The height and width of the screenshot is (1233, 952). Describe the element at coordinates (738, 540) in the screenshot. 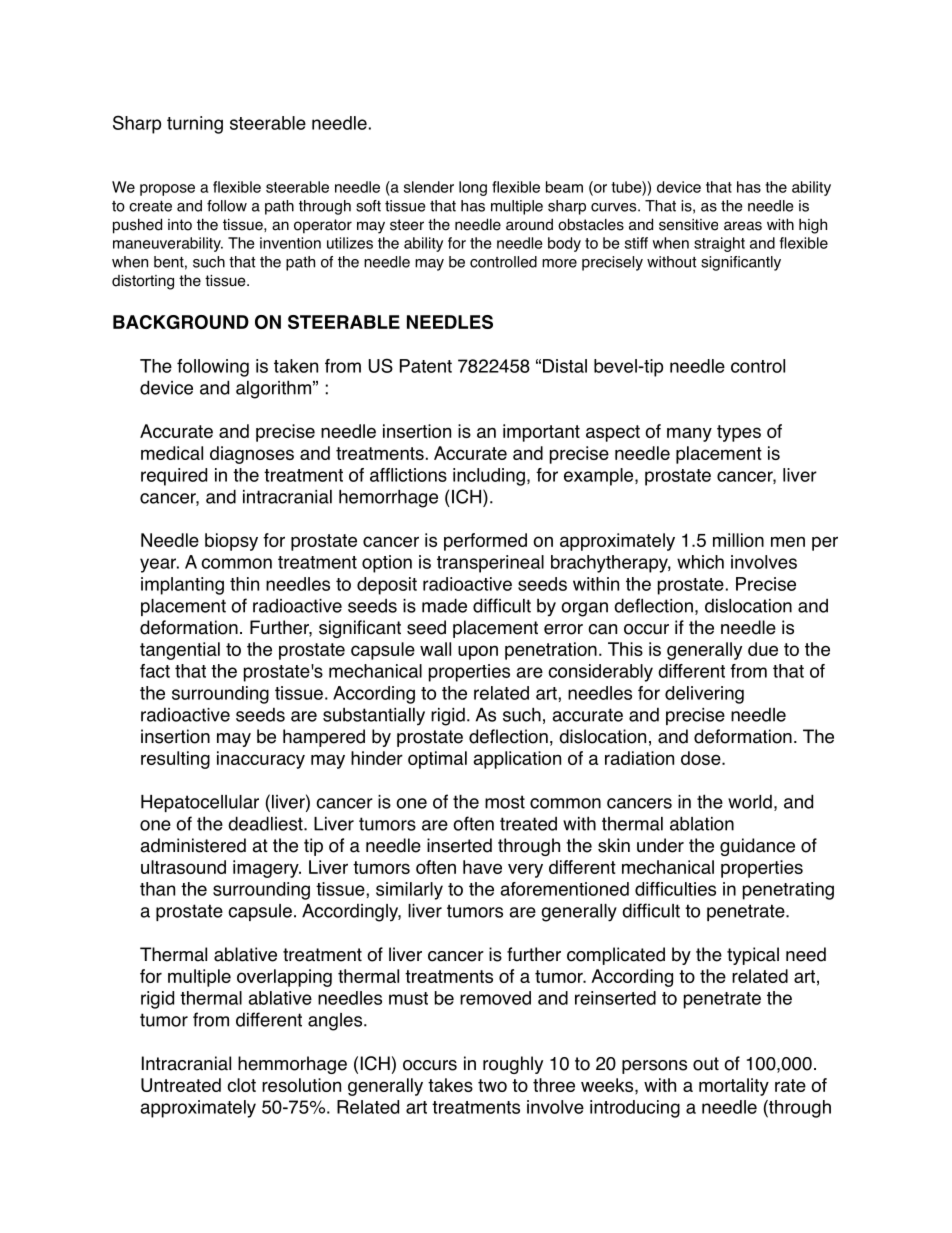

I see `million` at that location.
